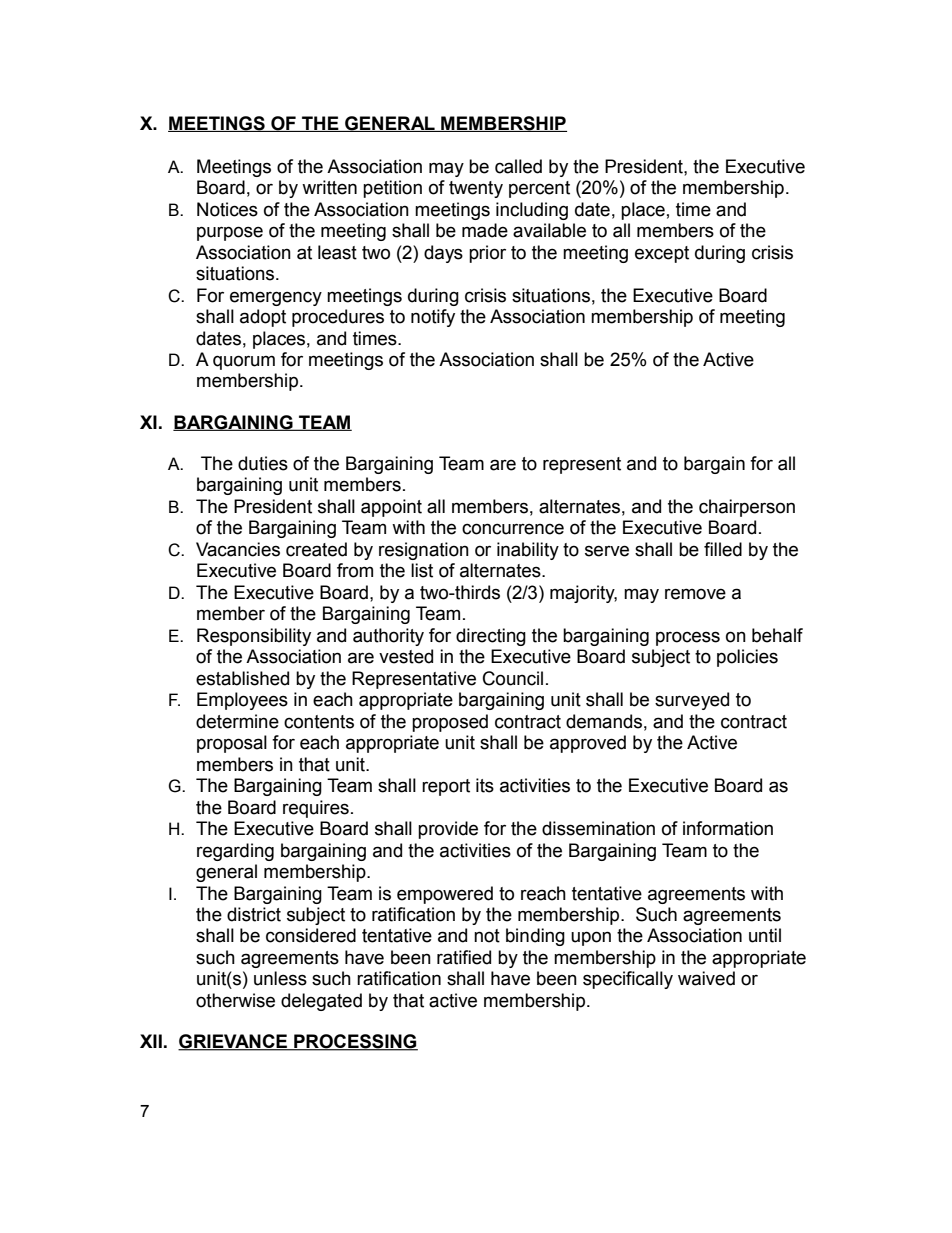  What do you see at coordinates (242, 678) in the screenshot?
I see `established` at bounding box center [242, 678].
